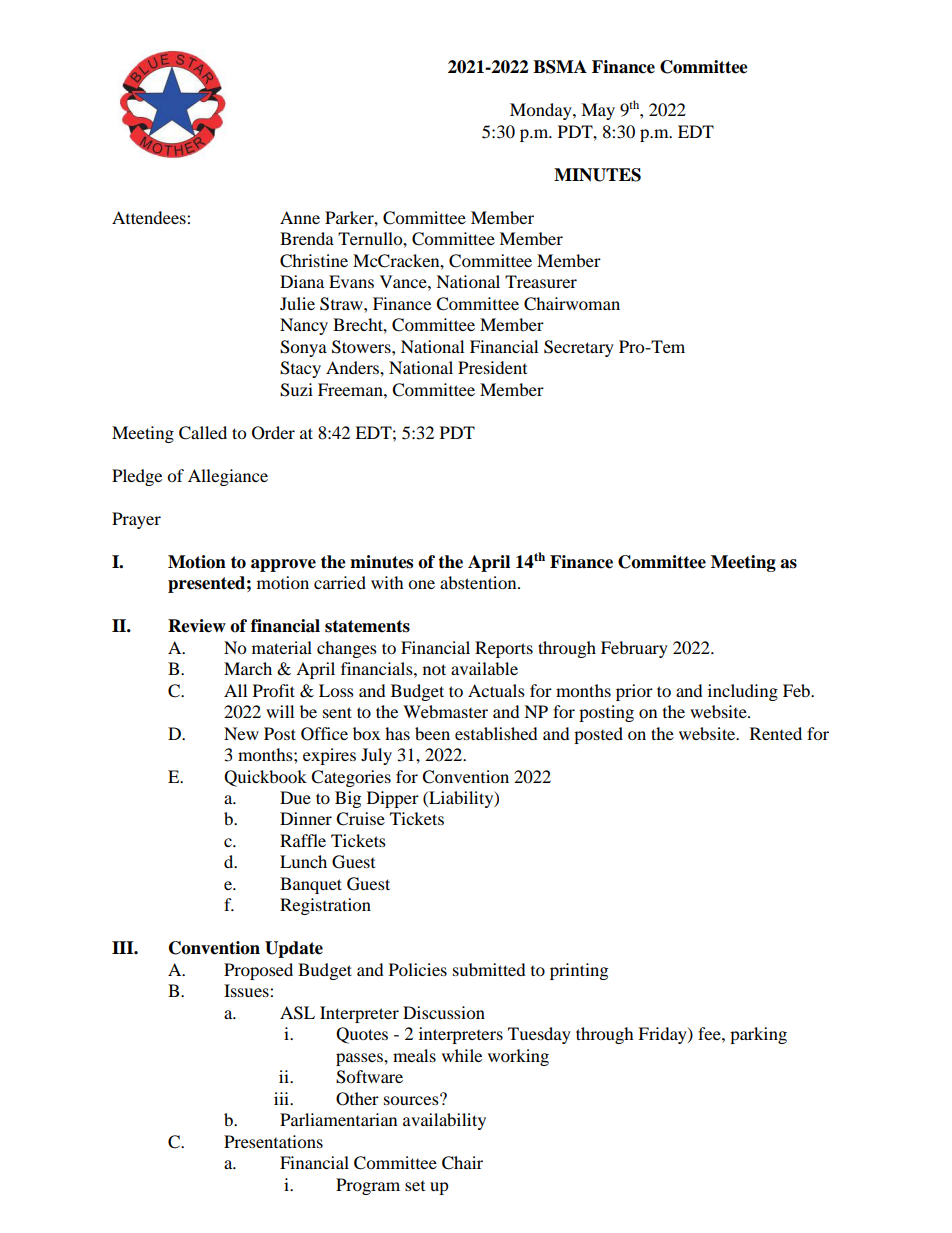  Describe the element at coordinates (598, 111) in the image. I see `May` at that location.
